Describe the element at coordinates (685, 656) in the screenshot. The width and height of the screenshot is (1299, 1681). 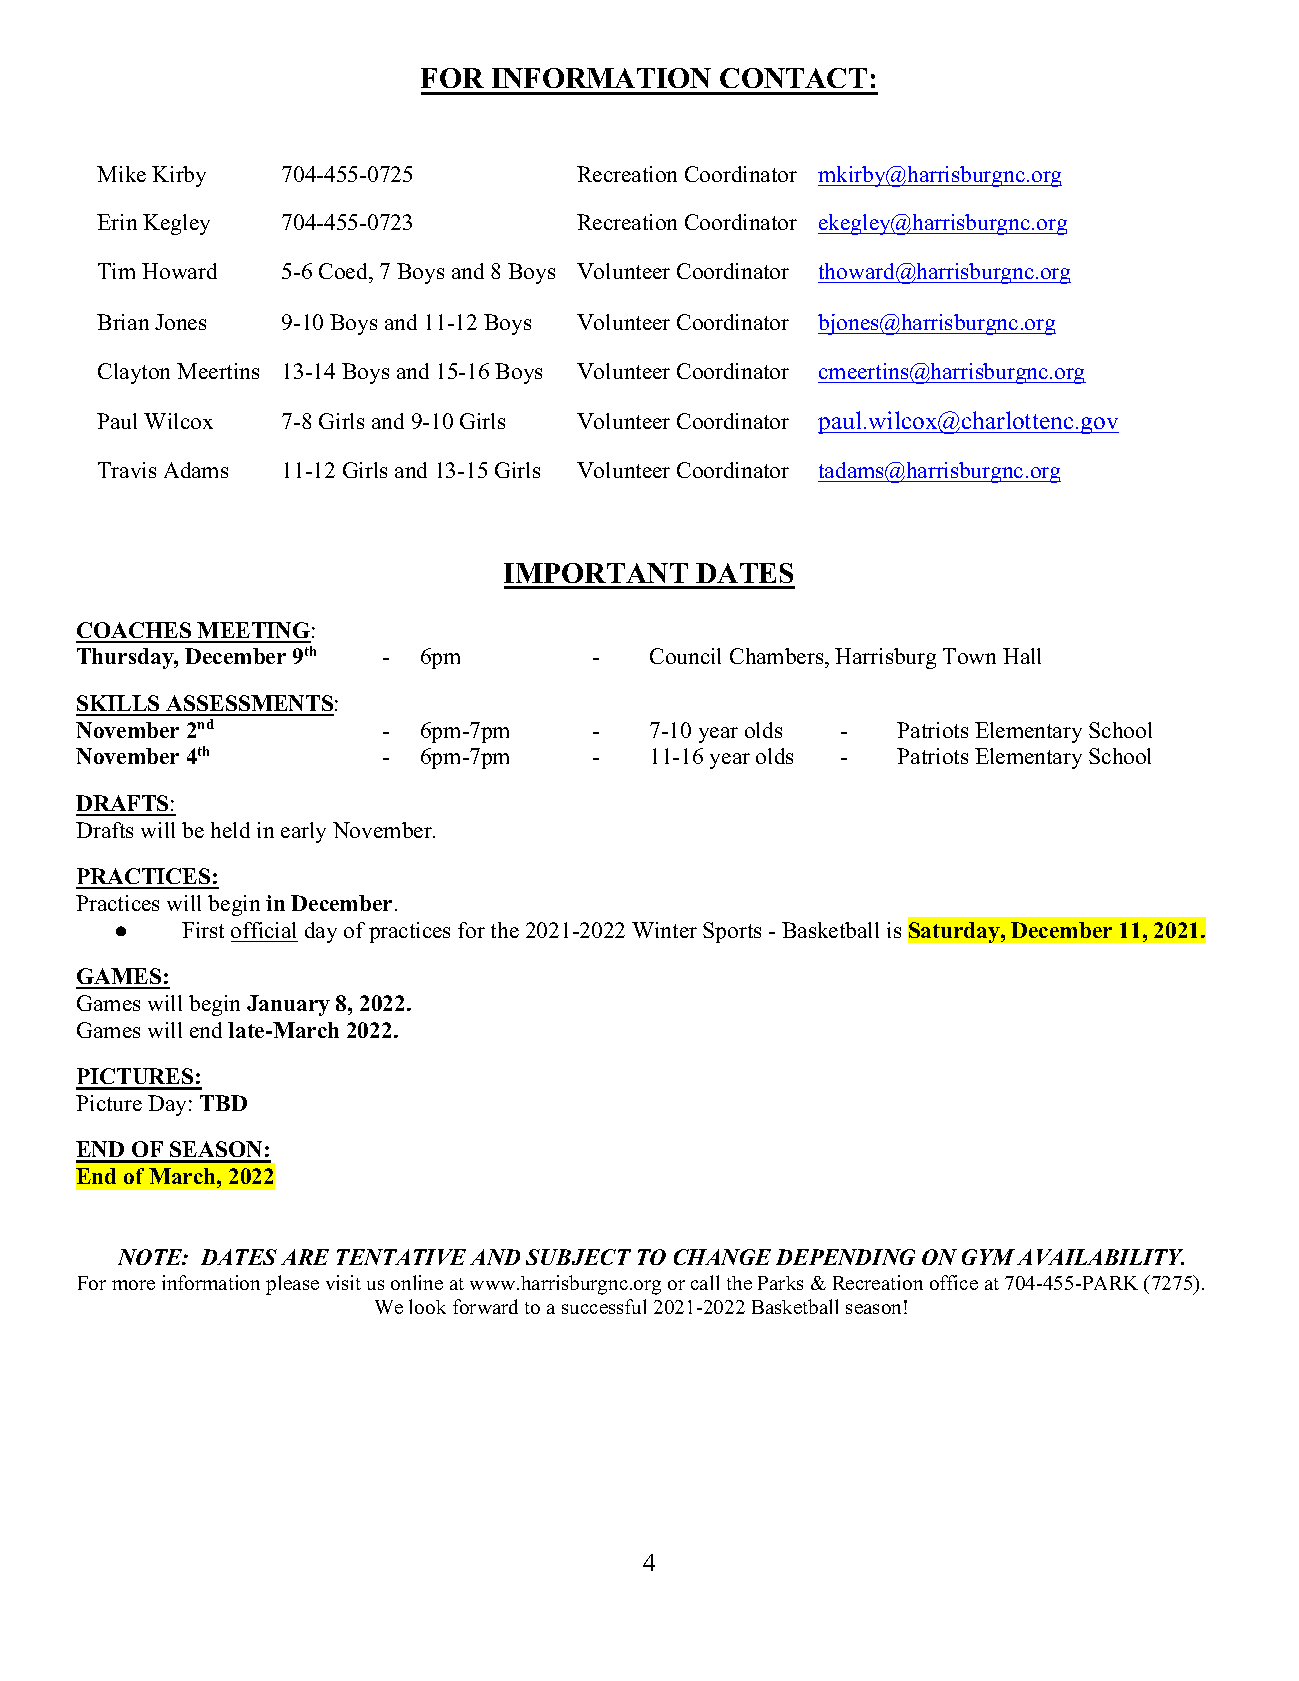
I see `Council` at that location.
